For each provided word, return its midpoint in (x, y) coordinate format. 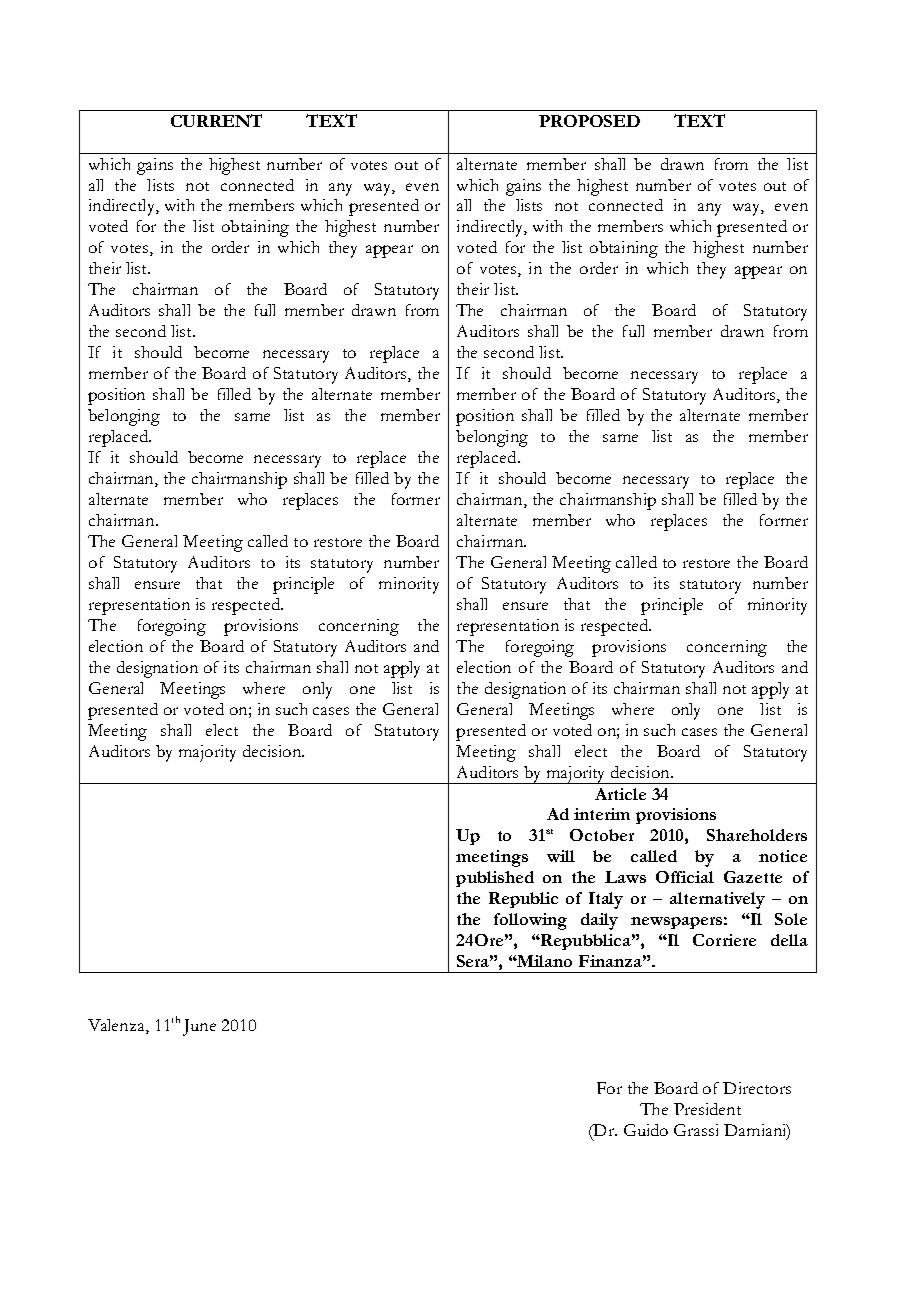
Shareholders (757, 835)
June (199, 1027)
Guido (646, 1130)
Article (620, 794)
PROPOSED (589, 121)
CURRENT (216, 120)
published (495, 879)
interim (602, 814)
